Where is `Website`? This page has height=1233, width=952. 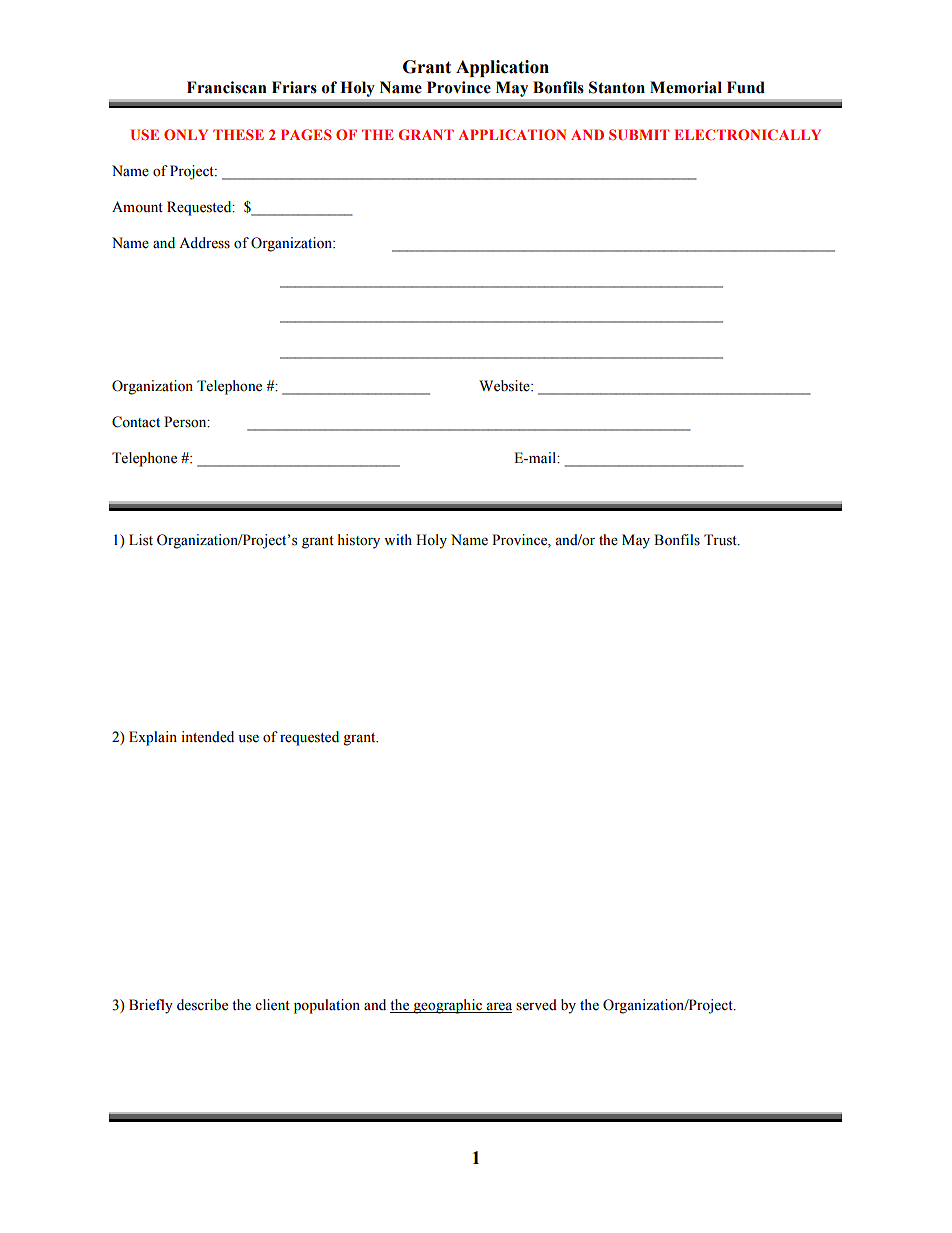 Website is located at coordinates (505, 386).
